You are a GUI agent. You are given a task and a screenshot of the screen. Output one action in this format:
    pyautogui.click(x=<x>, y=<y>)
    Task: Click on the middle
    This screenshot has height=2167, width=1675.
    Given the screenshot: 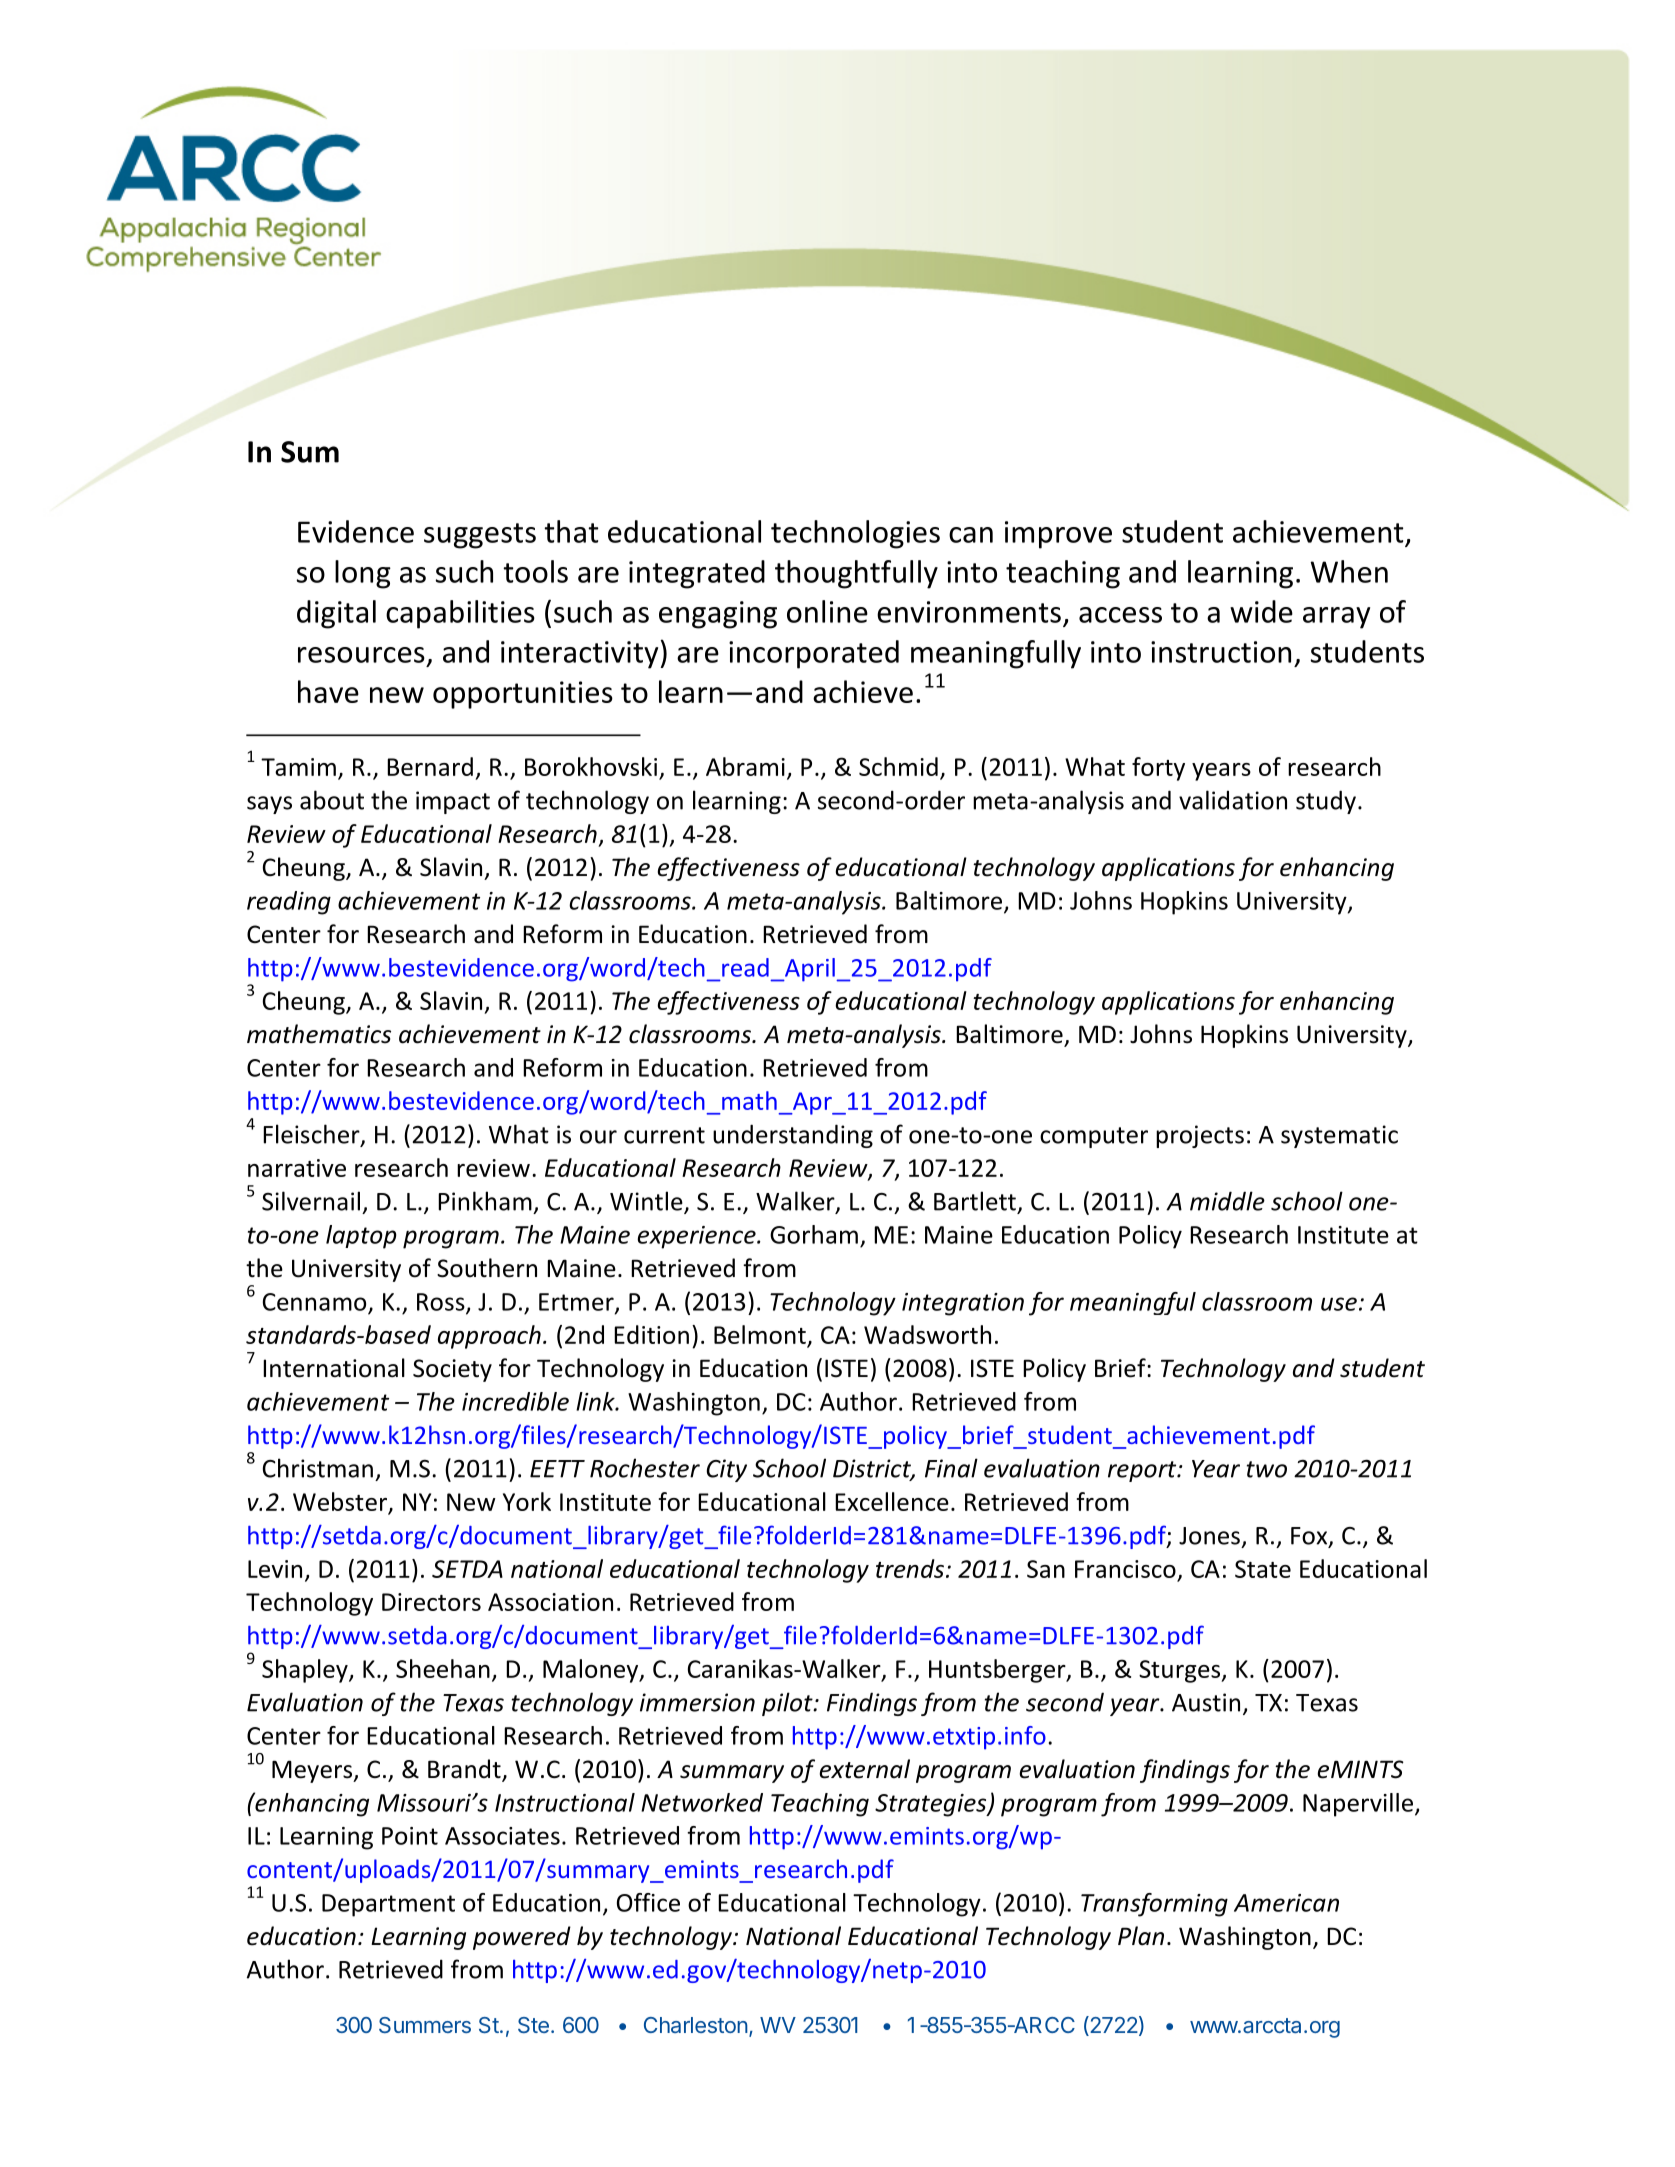 What is the action you would take?
    pyautogui.click(x=1227, y=1201)
